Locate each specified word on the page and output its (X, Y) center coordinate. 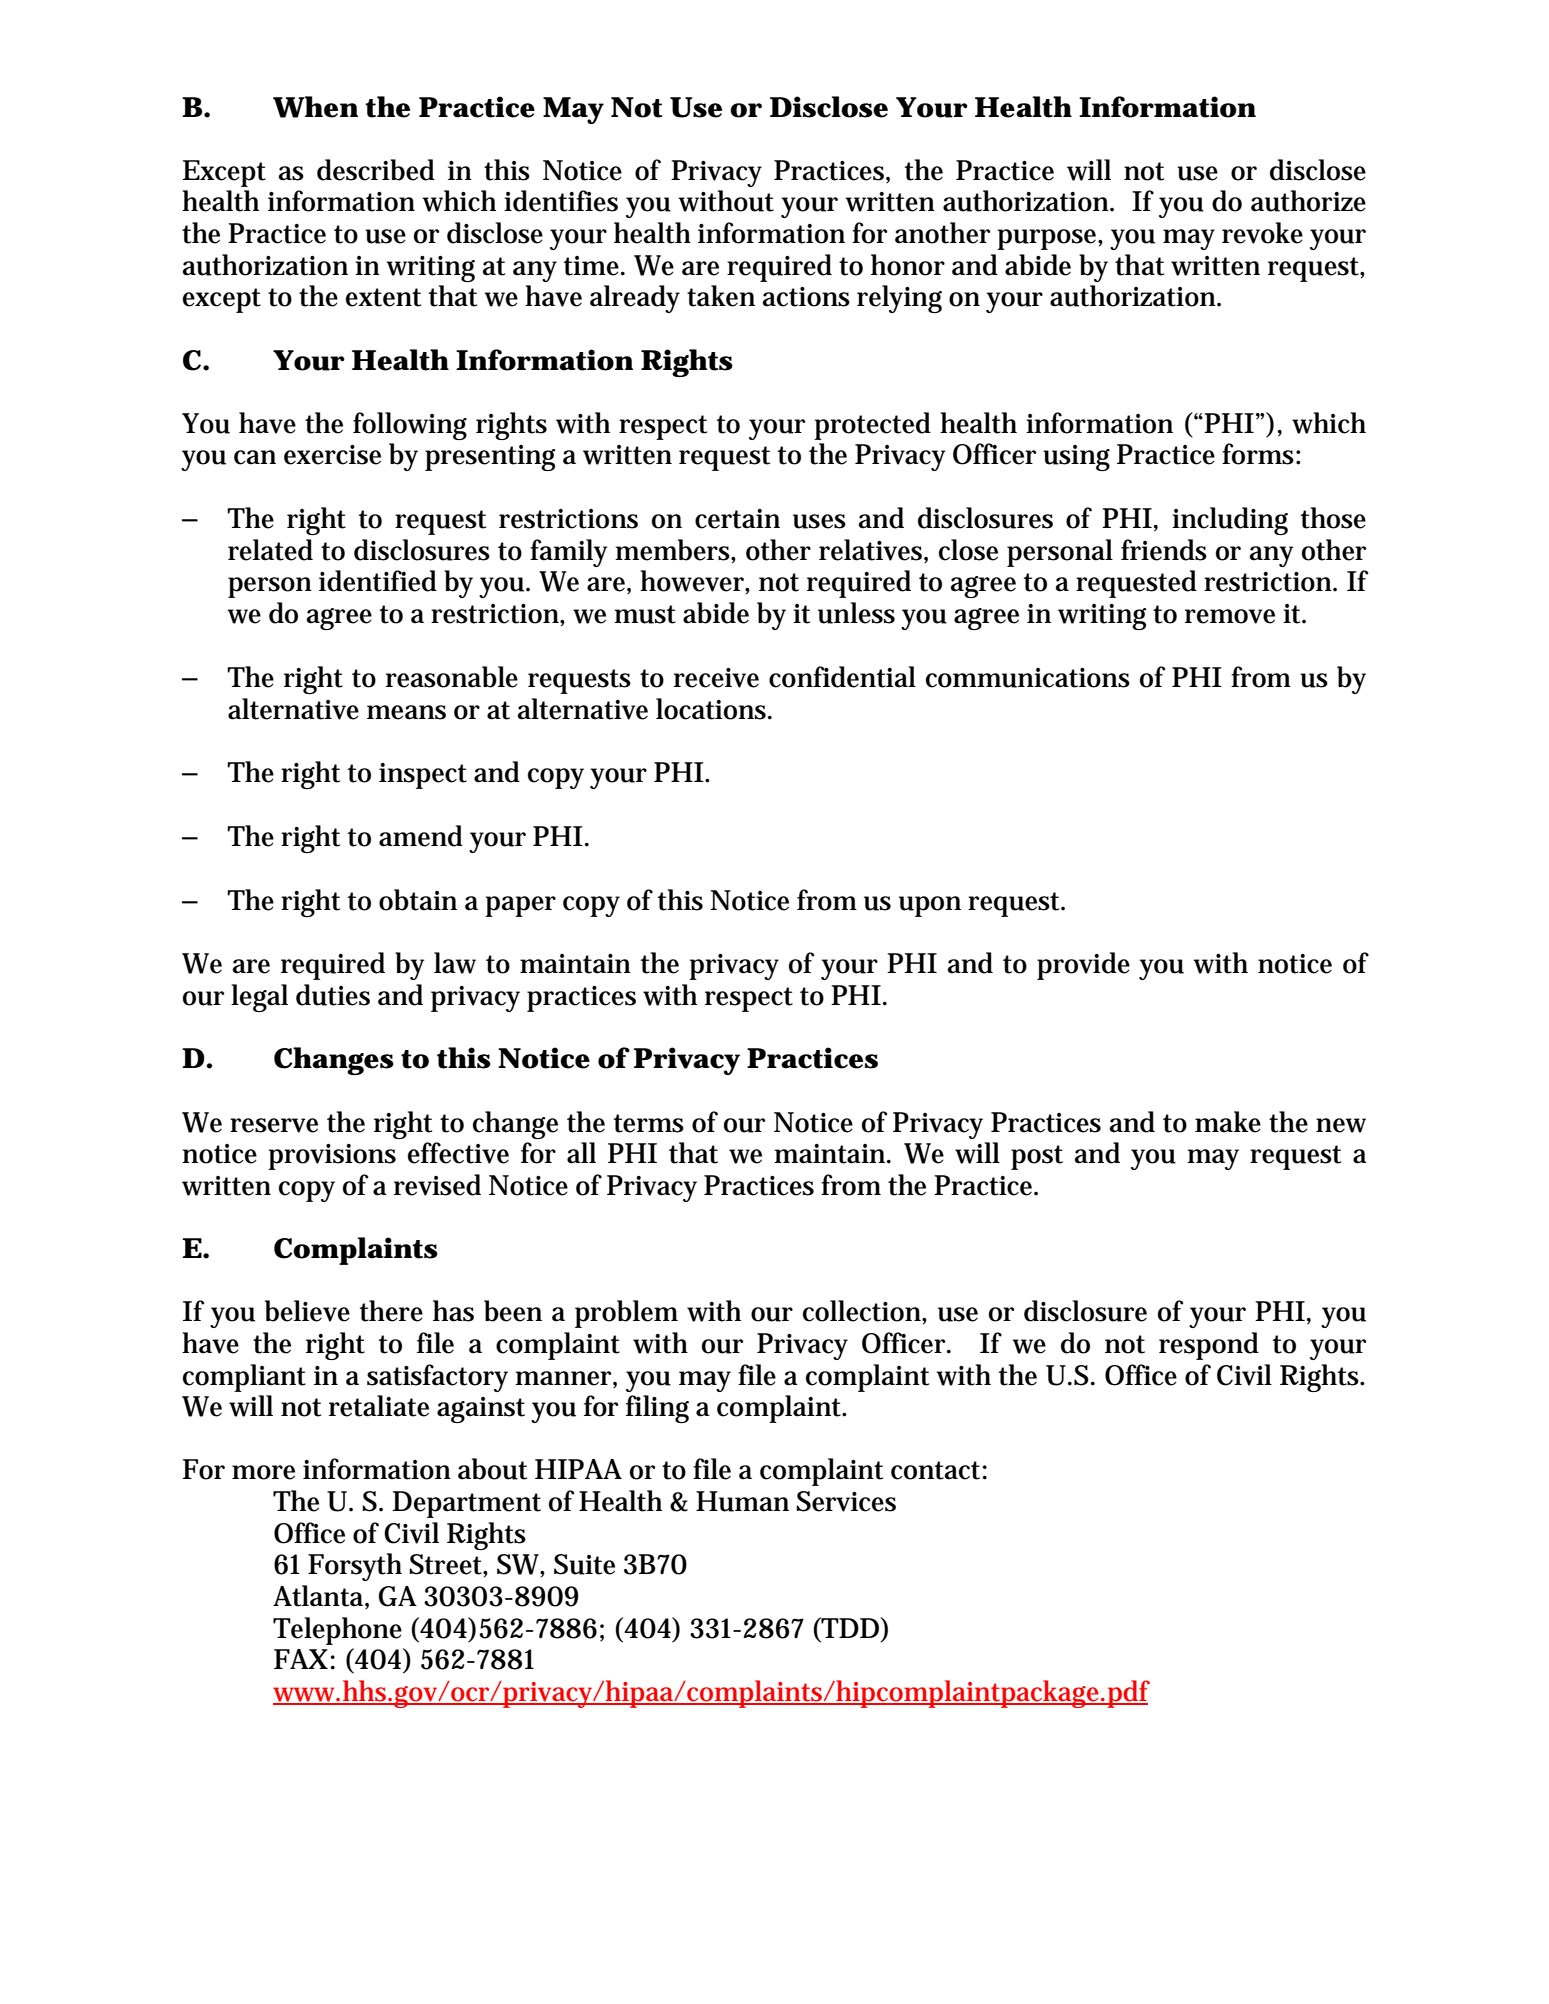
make (1228, 1122)
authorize (1308, 201)
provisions (332, 1157)
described (376, 170)
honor (908, 265)
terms (649, 1123)
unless (856, 613)
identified (378, 581)
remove (1230, 616)
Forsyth (355, 1567)
